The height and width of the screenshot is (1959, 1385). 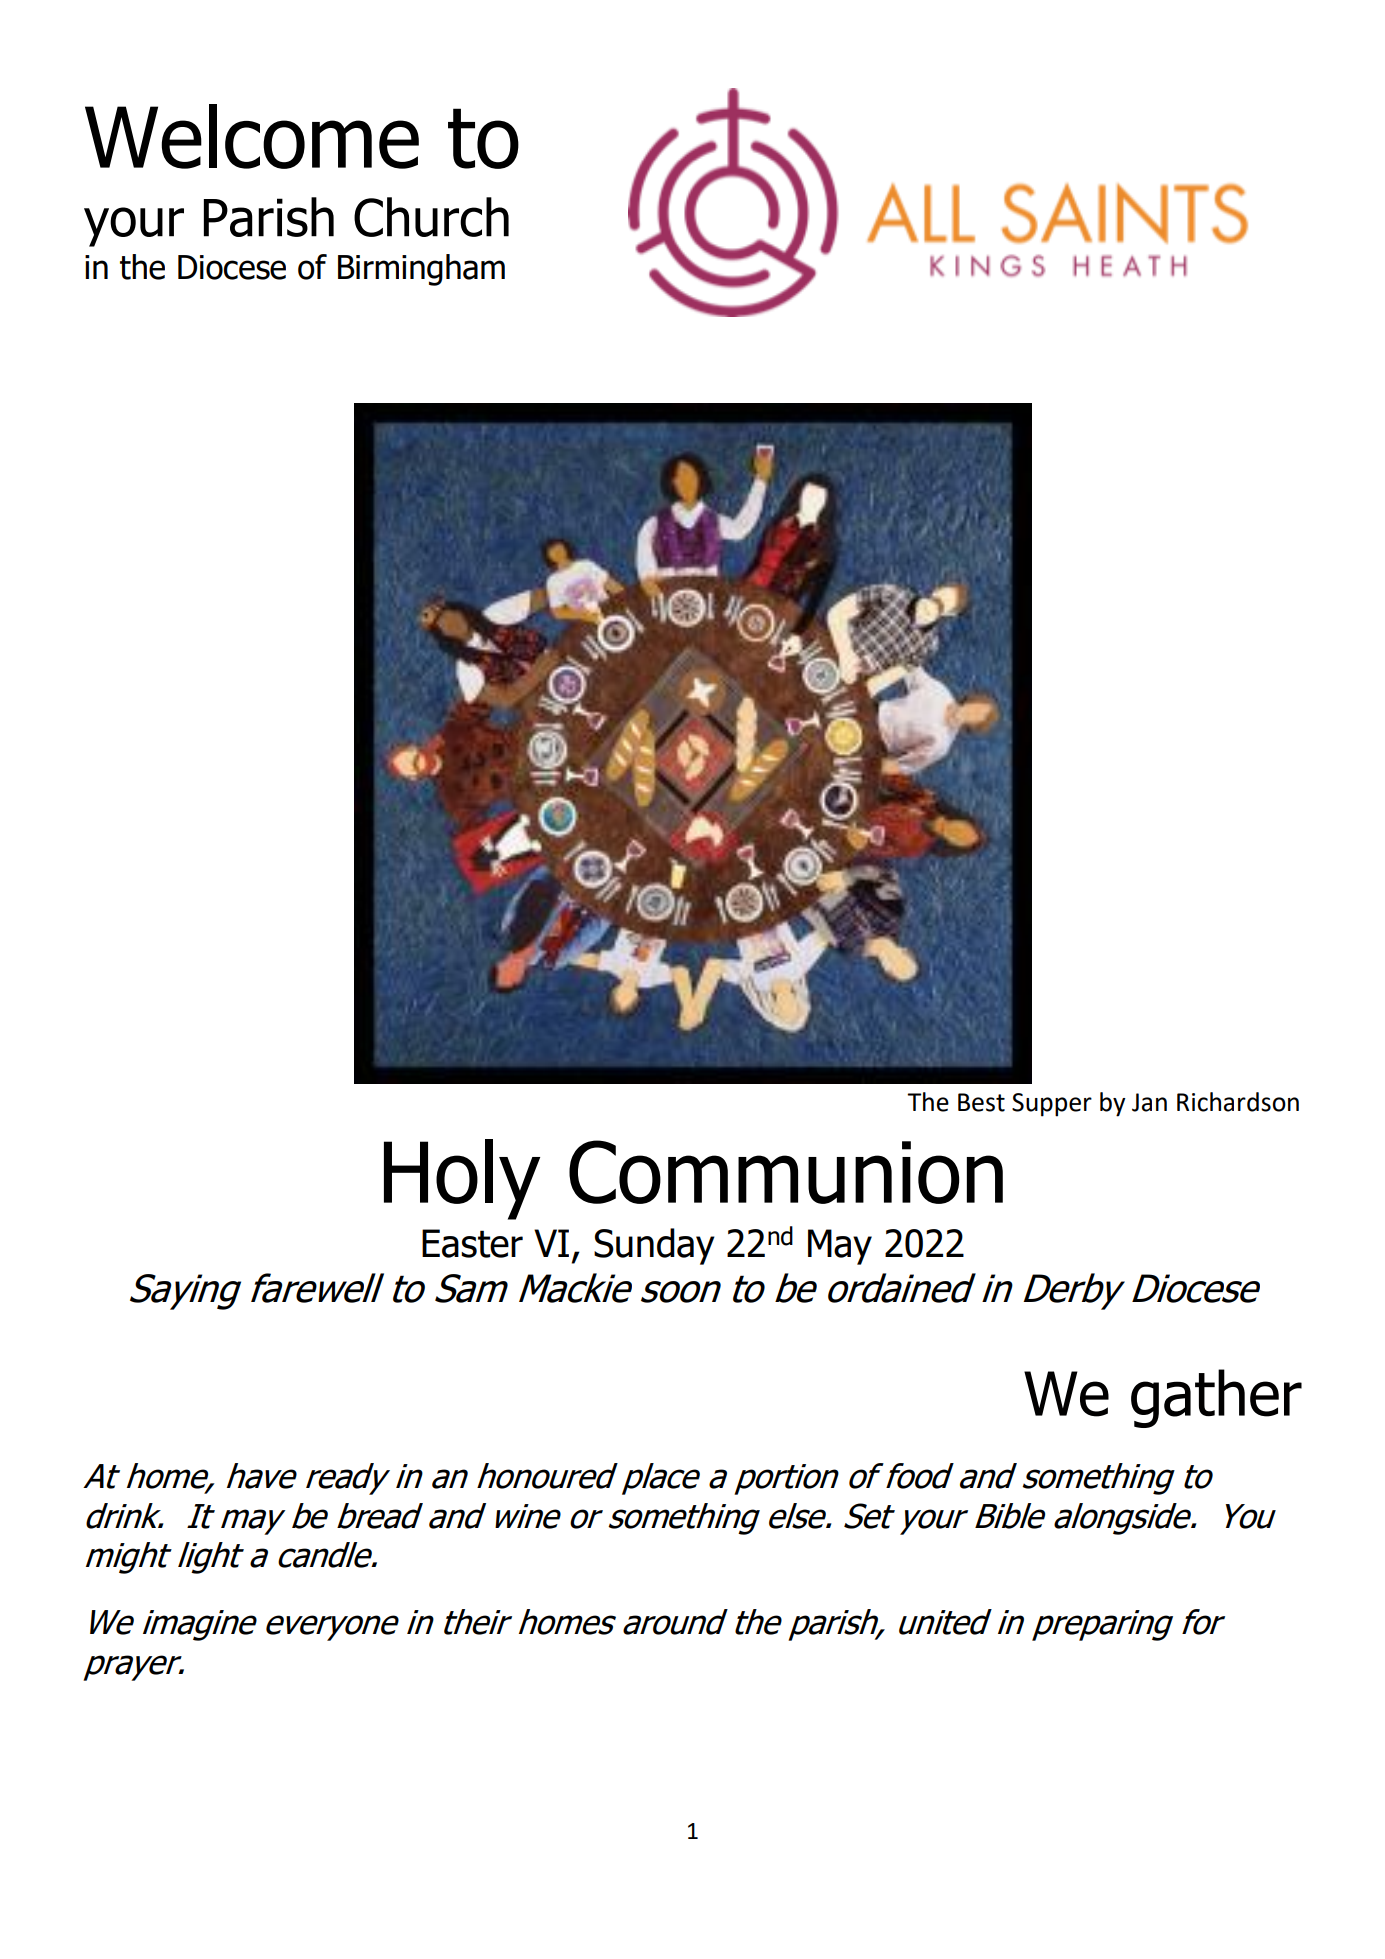 I want to click on Jan, so click(x=1149, y=1102).
